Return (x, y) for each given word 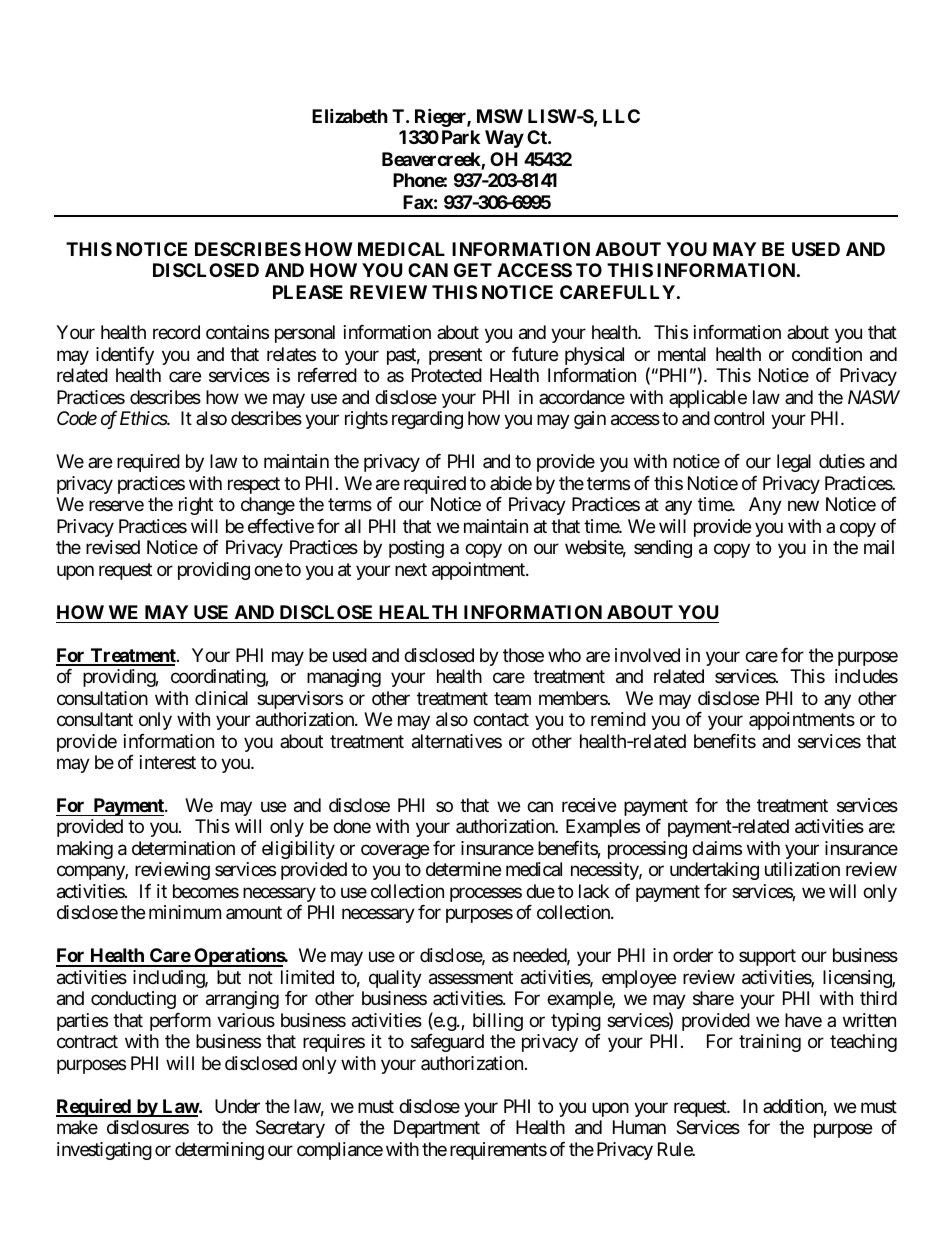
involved (647, 655)
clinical (221, 698)
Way (504, 139)
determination (183, 848)
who (564, 655)
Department (437, 1129)
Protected (447, 375)
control (739, 418)
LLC (621, 116)
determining (219, 1151)
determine (463, 869)
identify (125, 356)
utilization (802, 869)
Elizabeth (350, 115)
